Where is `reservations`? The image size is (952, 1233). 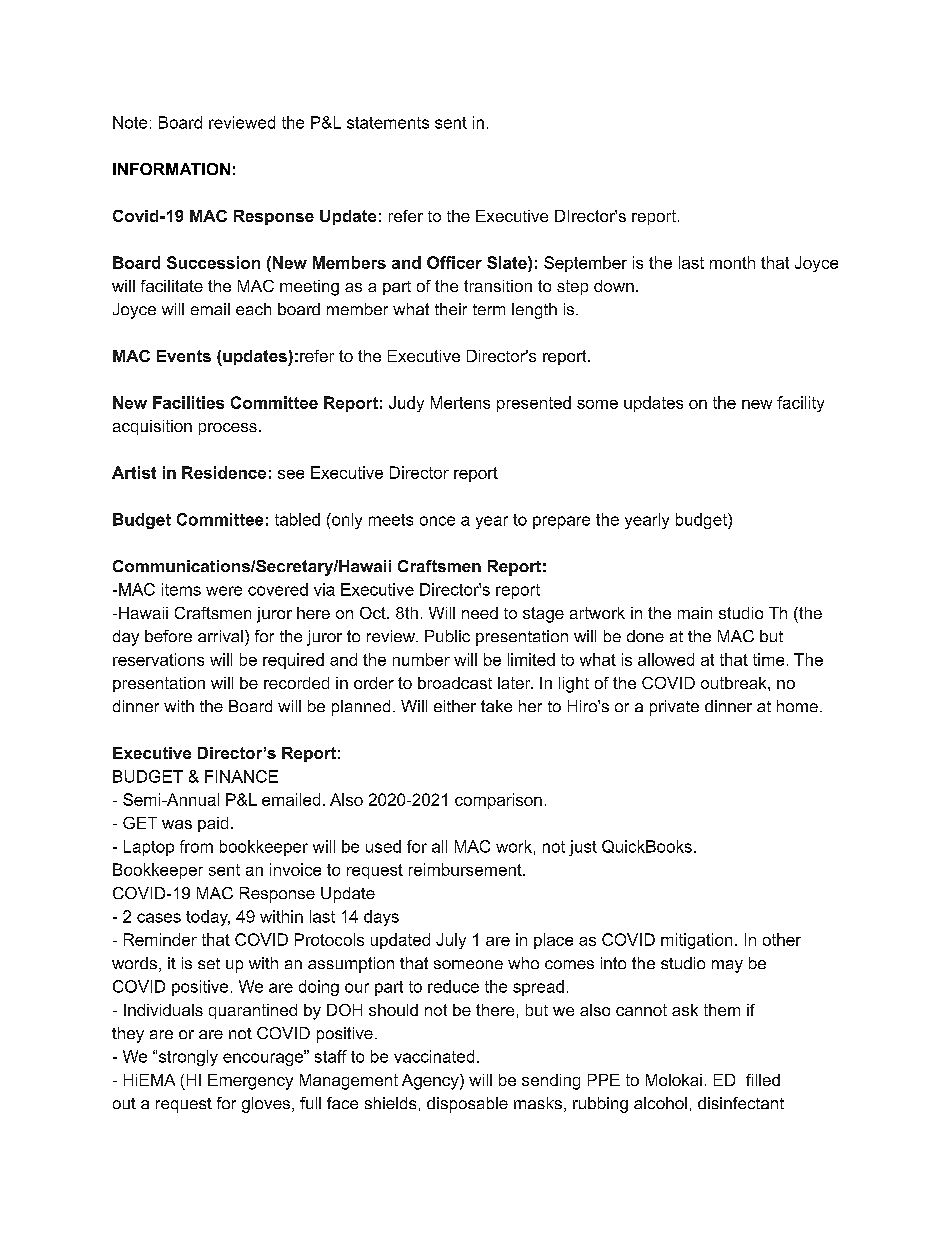 reservations is located at coordinates (158, 659).
